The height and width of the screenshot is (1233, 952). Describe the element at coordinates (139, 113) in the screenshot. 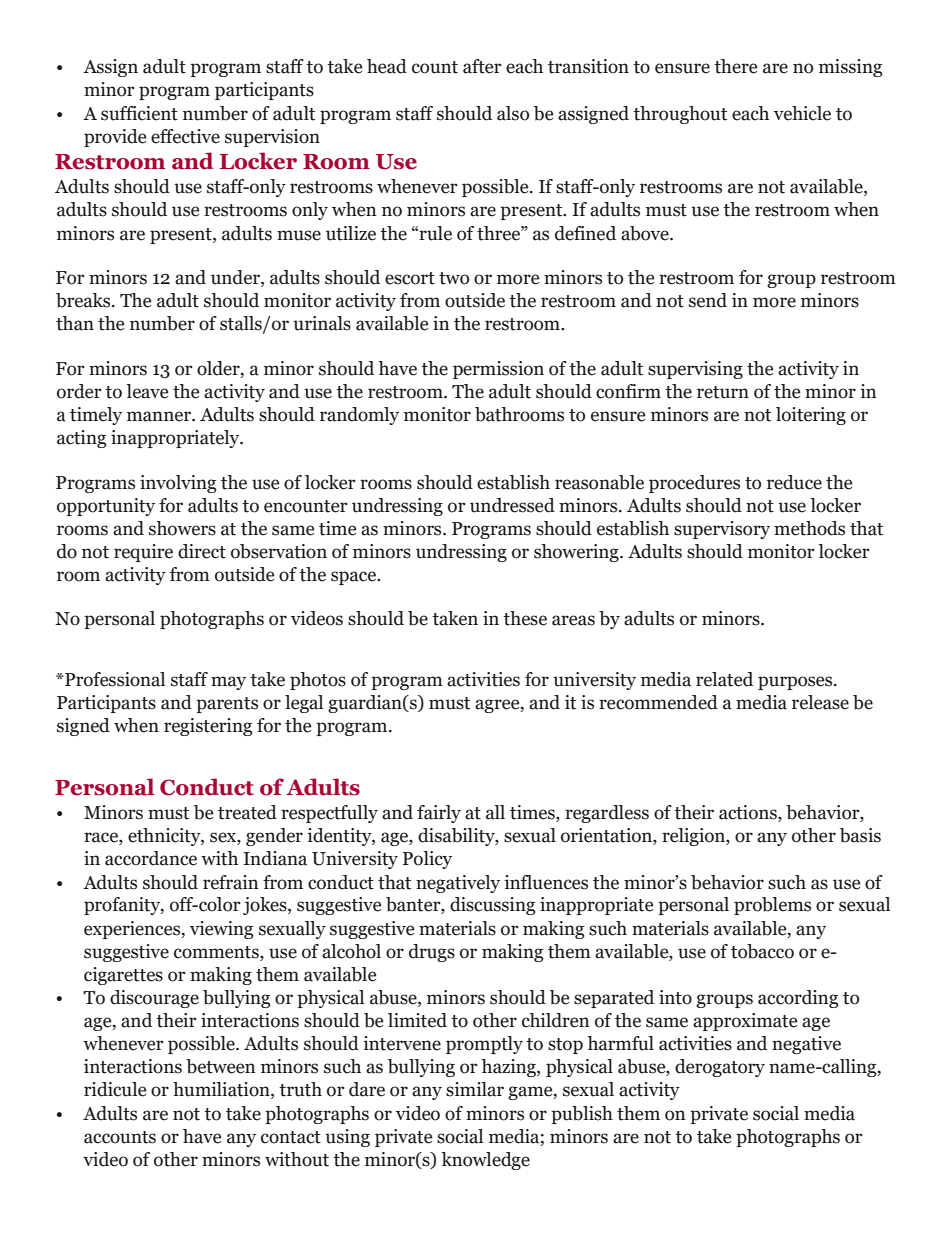

I see `sufficient` at that location.
